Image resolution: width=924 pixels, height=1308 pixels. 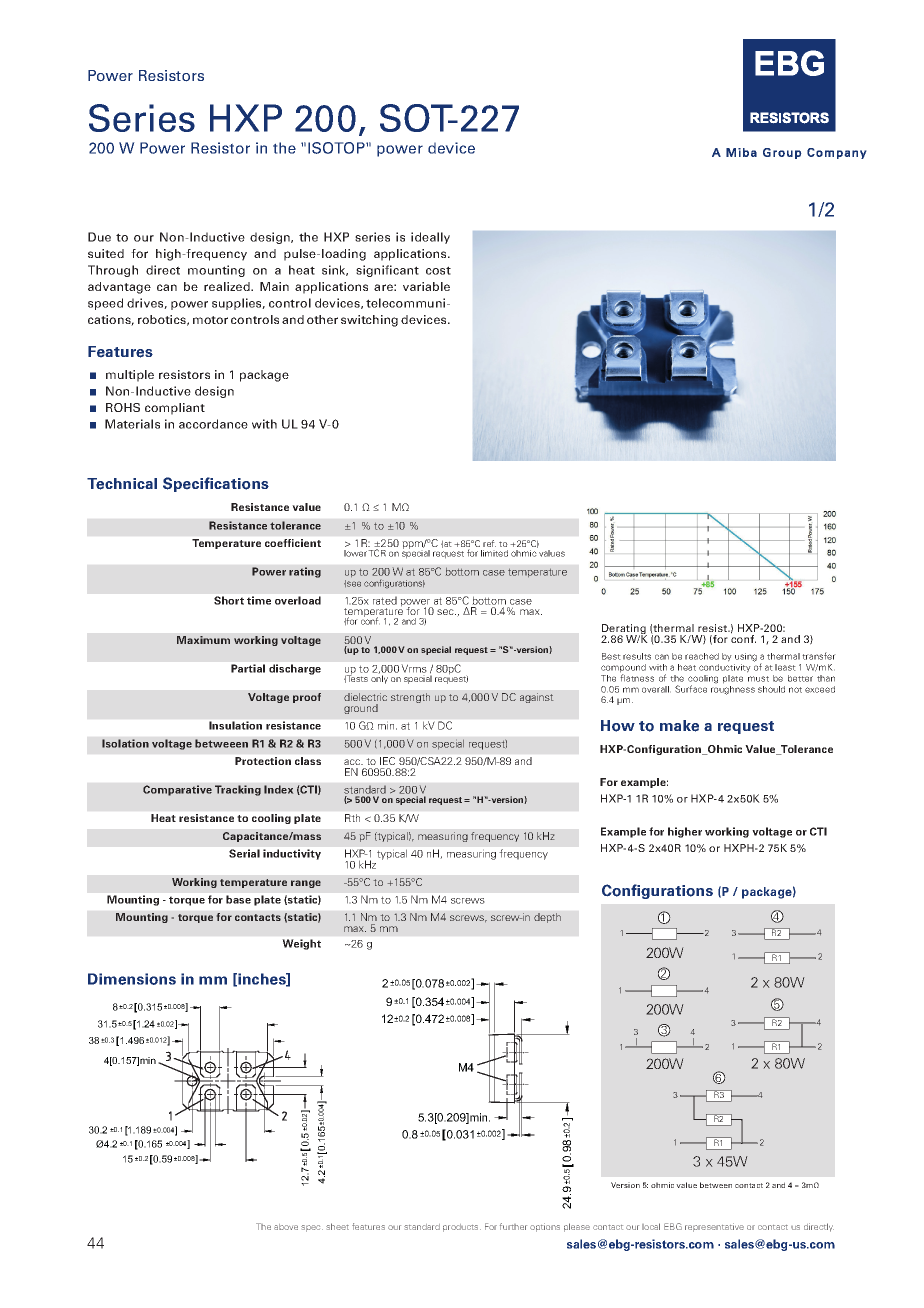 I want to click on cost, so click(x=438, y=270).
